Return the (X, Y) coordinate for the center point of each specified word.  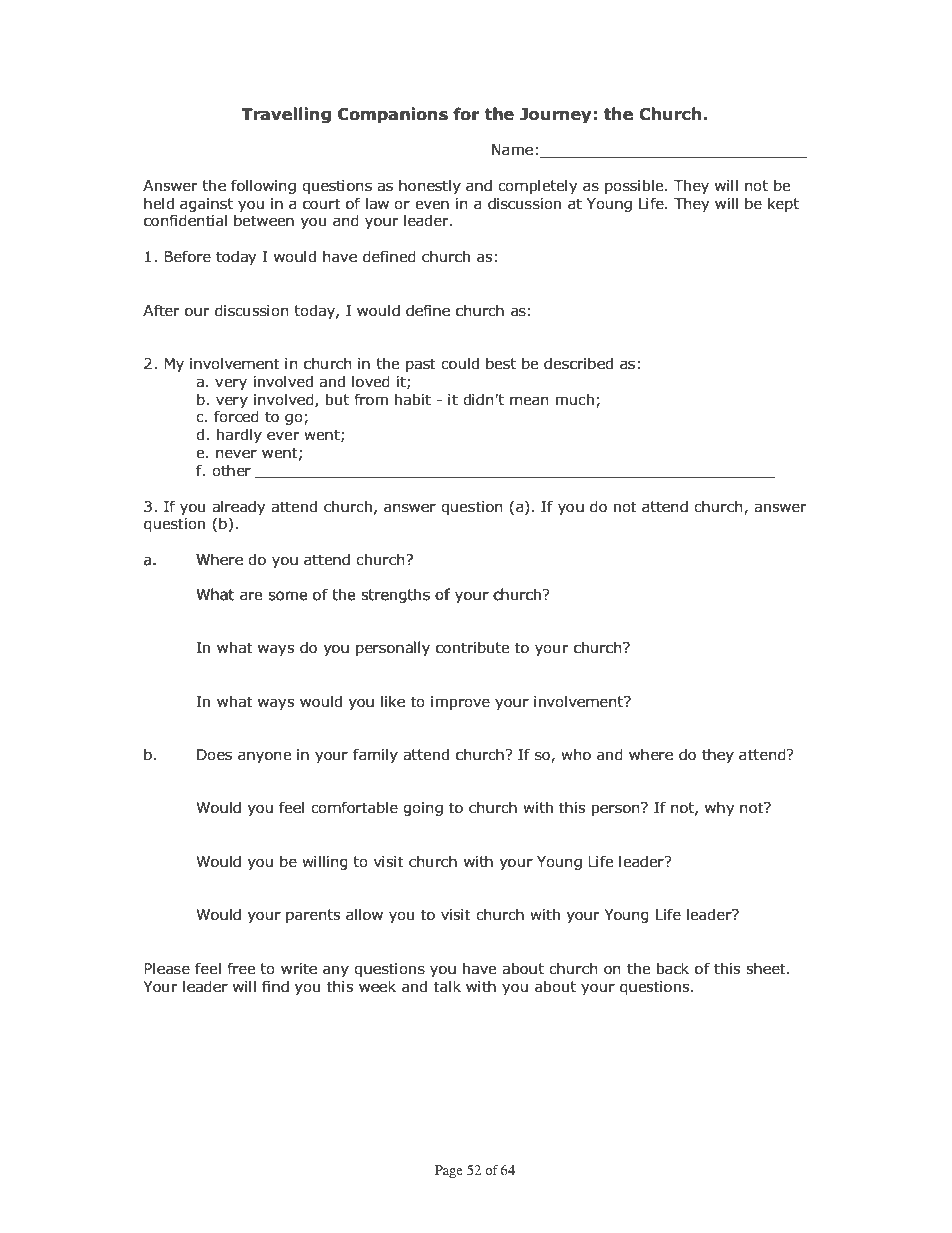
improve (460, 703)
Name (512, 150)
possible (635, 186)
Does (214, 755)
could (460, 363)
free (241, 968)
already (238, 507)
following (263, 186)
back (673, 968)
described (578, 363)
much (575, 399)
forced (236, 416)
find (275, 986)
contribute (472, 647)
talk (447, 986)
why (719, 808)
